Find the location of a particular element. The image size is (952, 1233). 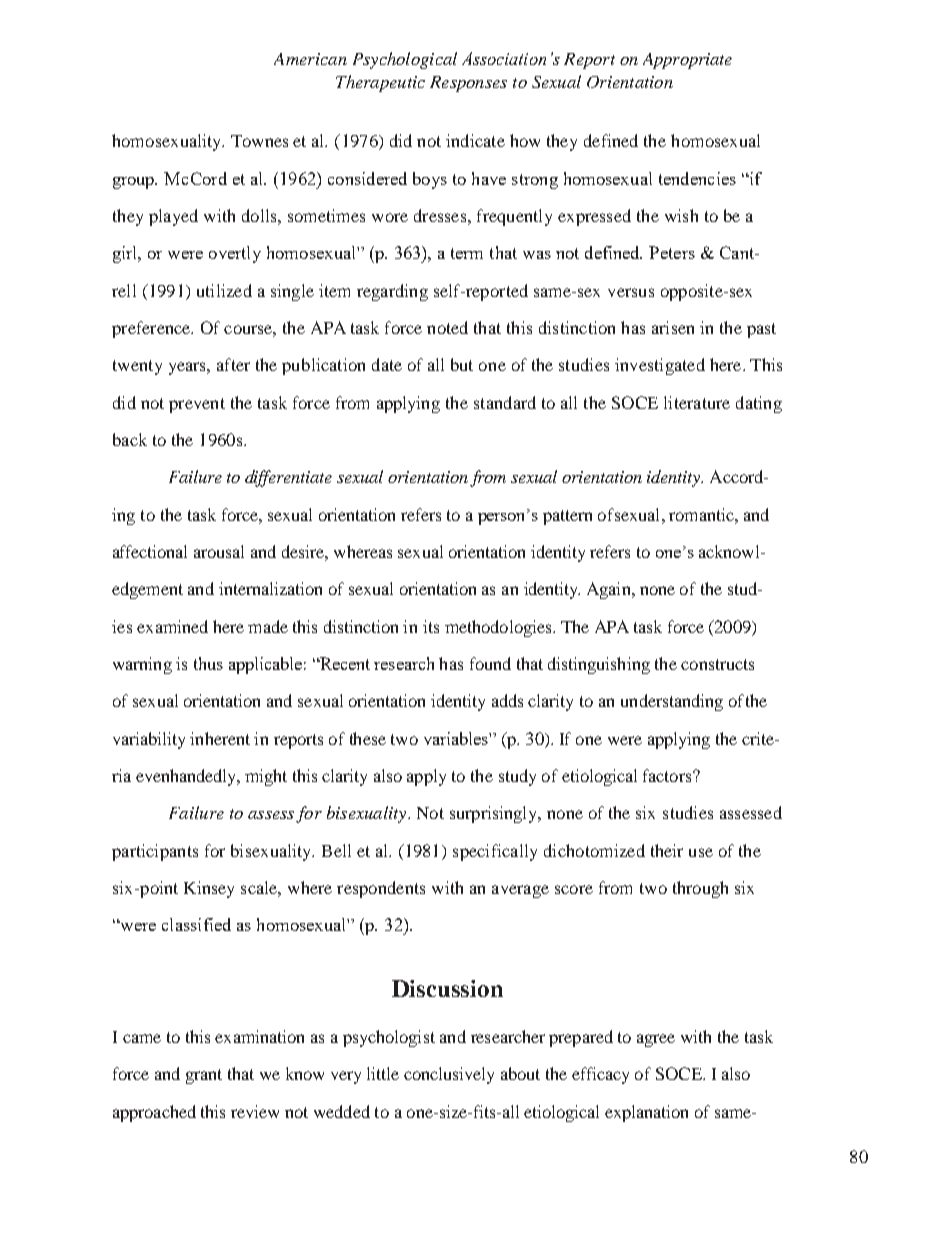

grant is located at coordinates (204, 1076).
